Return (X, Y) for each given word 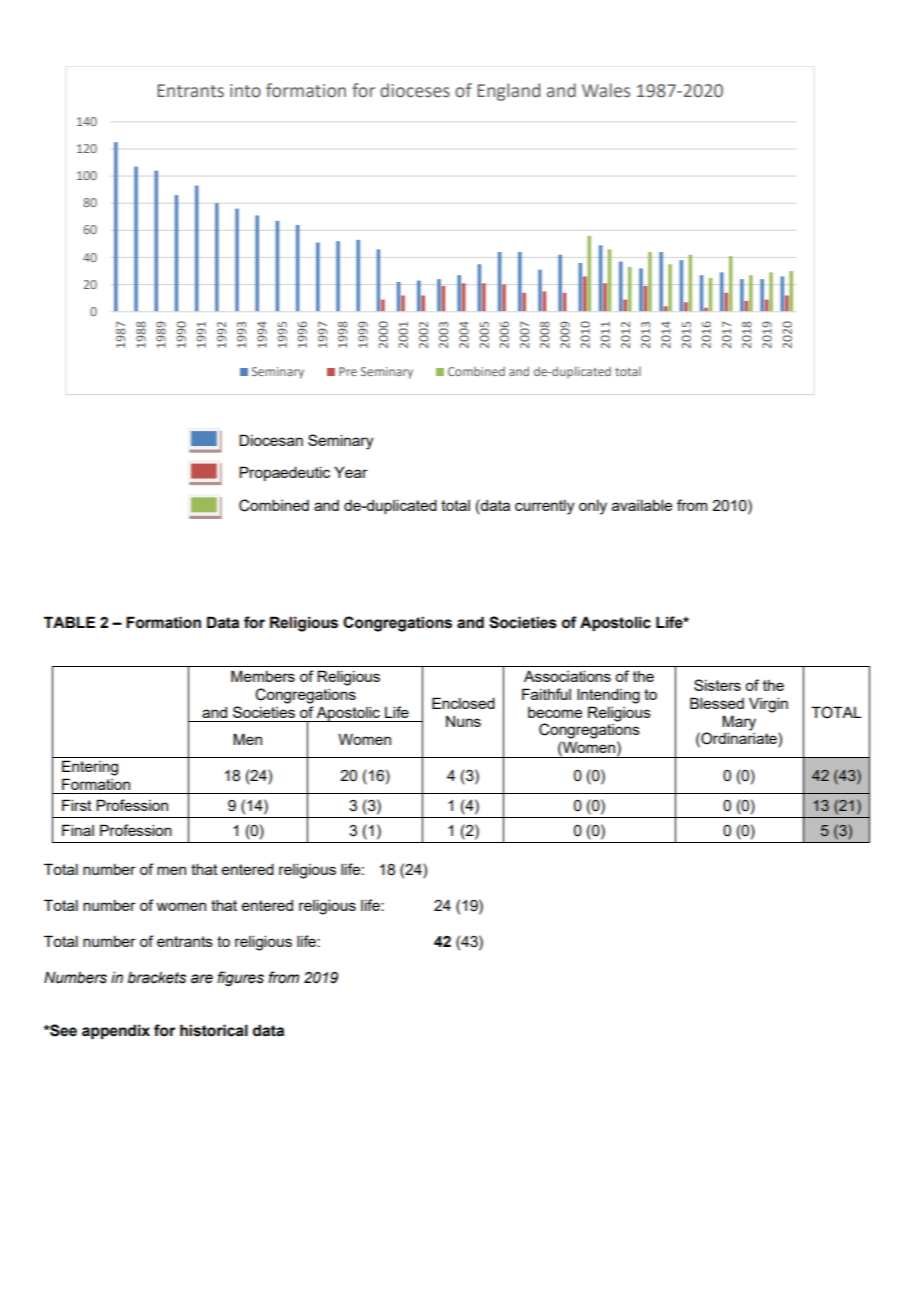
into (245, 91)
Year (351, 472)
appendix (116, 1031)
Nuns (463, 721)
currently (544, 507)
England (508, 92)
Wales (606, 90)
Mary (739, 723)
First (77, 805)
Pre (348, 371)
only (593, 507)
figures (240, 978)
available (642, 505)
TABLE (69, 622)
